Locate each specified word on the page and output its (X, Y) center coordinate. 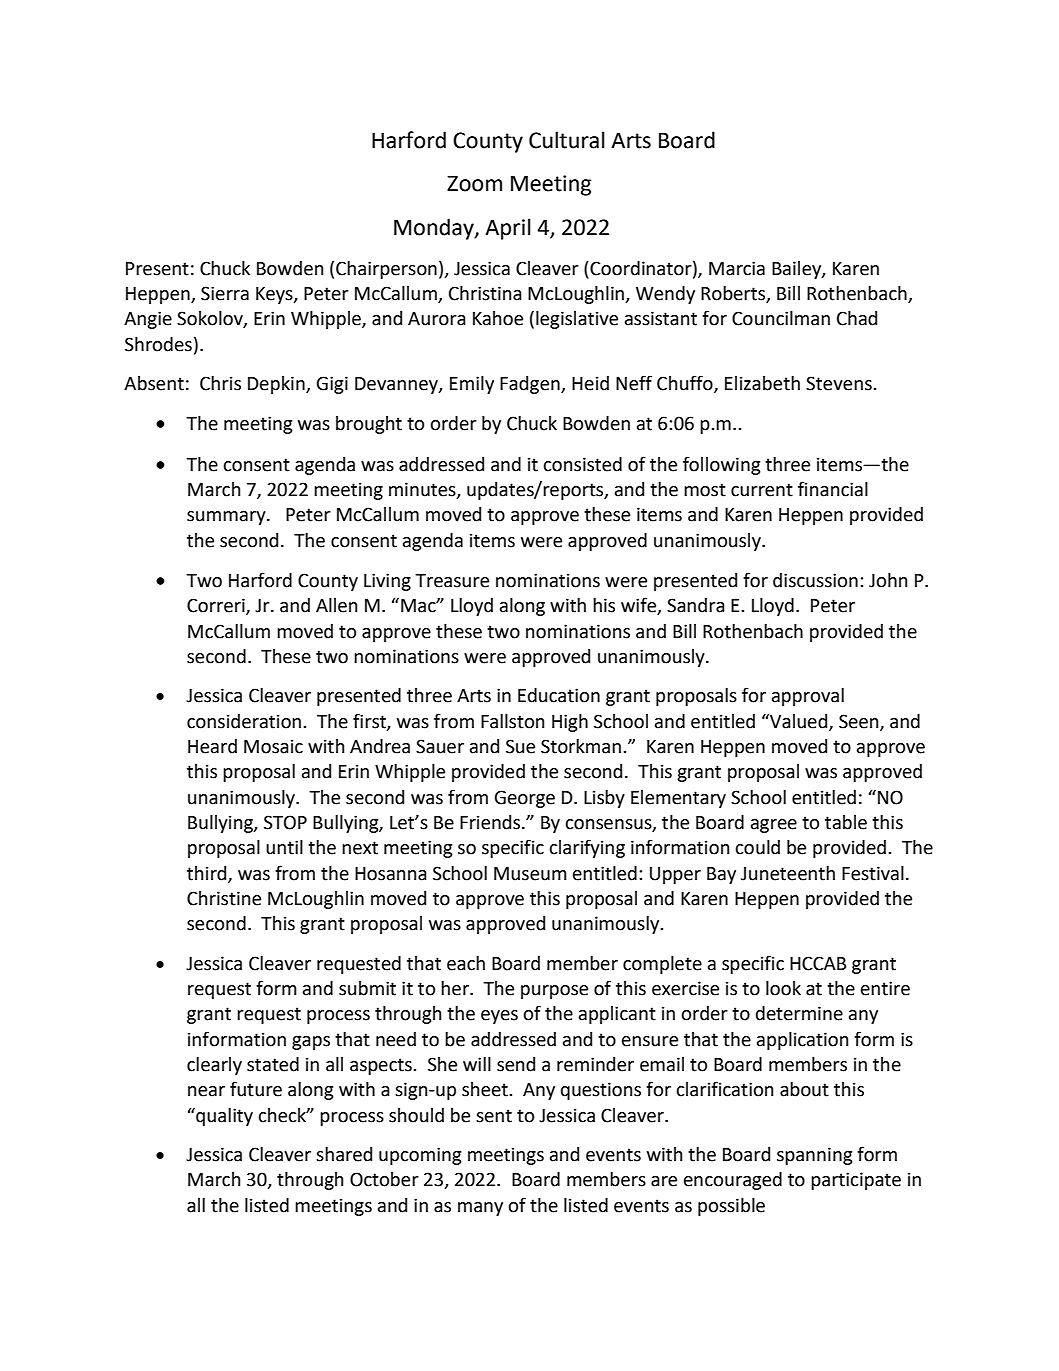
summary (227, 518)
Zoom (474, 183)
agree (774, 826)
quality (223, 1116)
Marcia (737, 268)
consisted (582, 464)
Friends (491, 822)
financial (833, 489)
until (284, 847)
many (480, 1209)
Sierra (225, 293)
